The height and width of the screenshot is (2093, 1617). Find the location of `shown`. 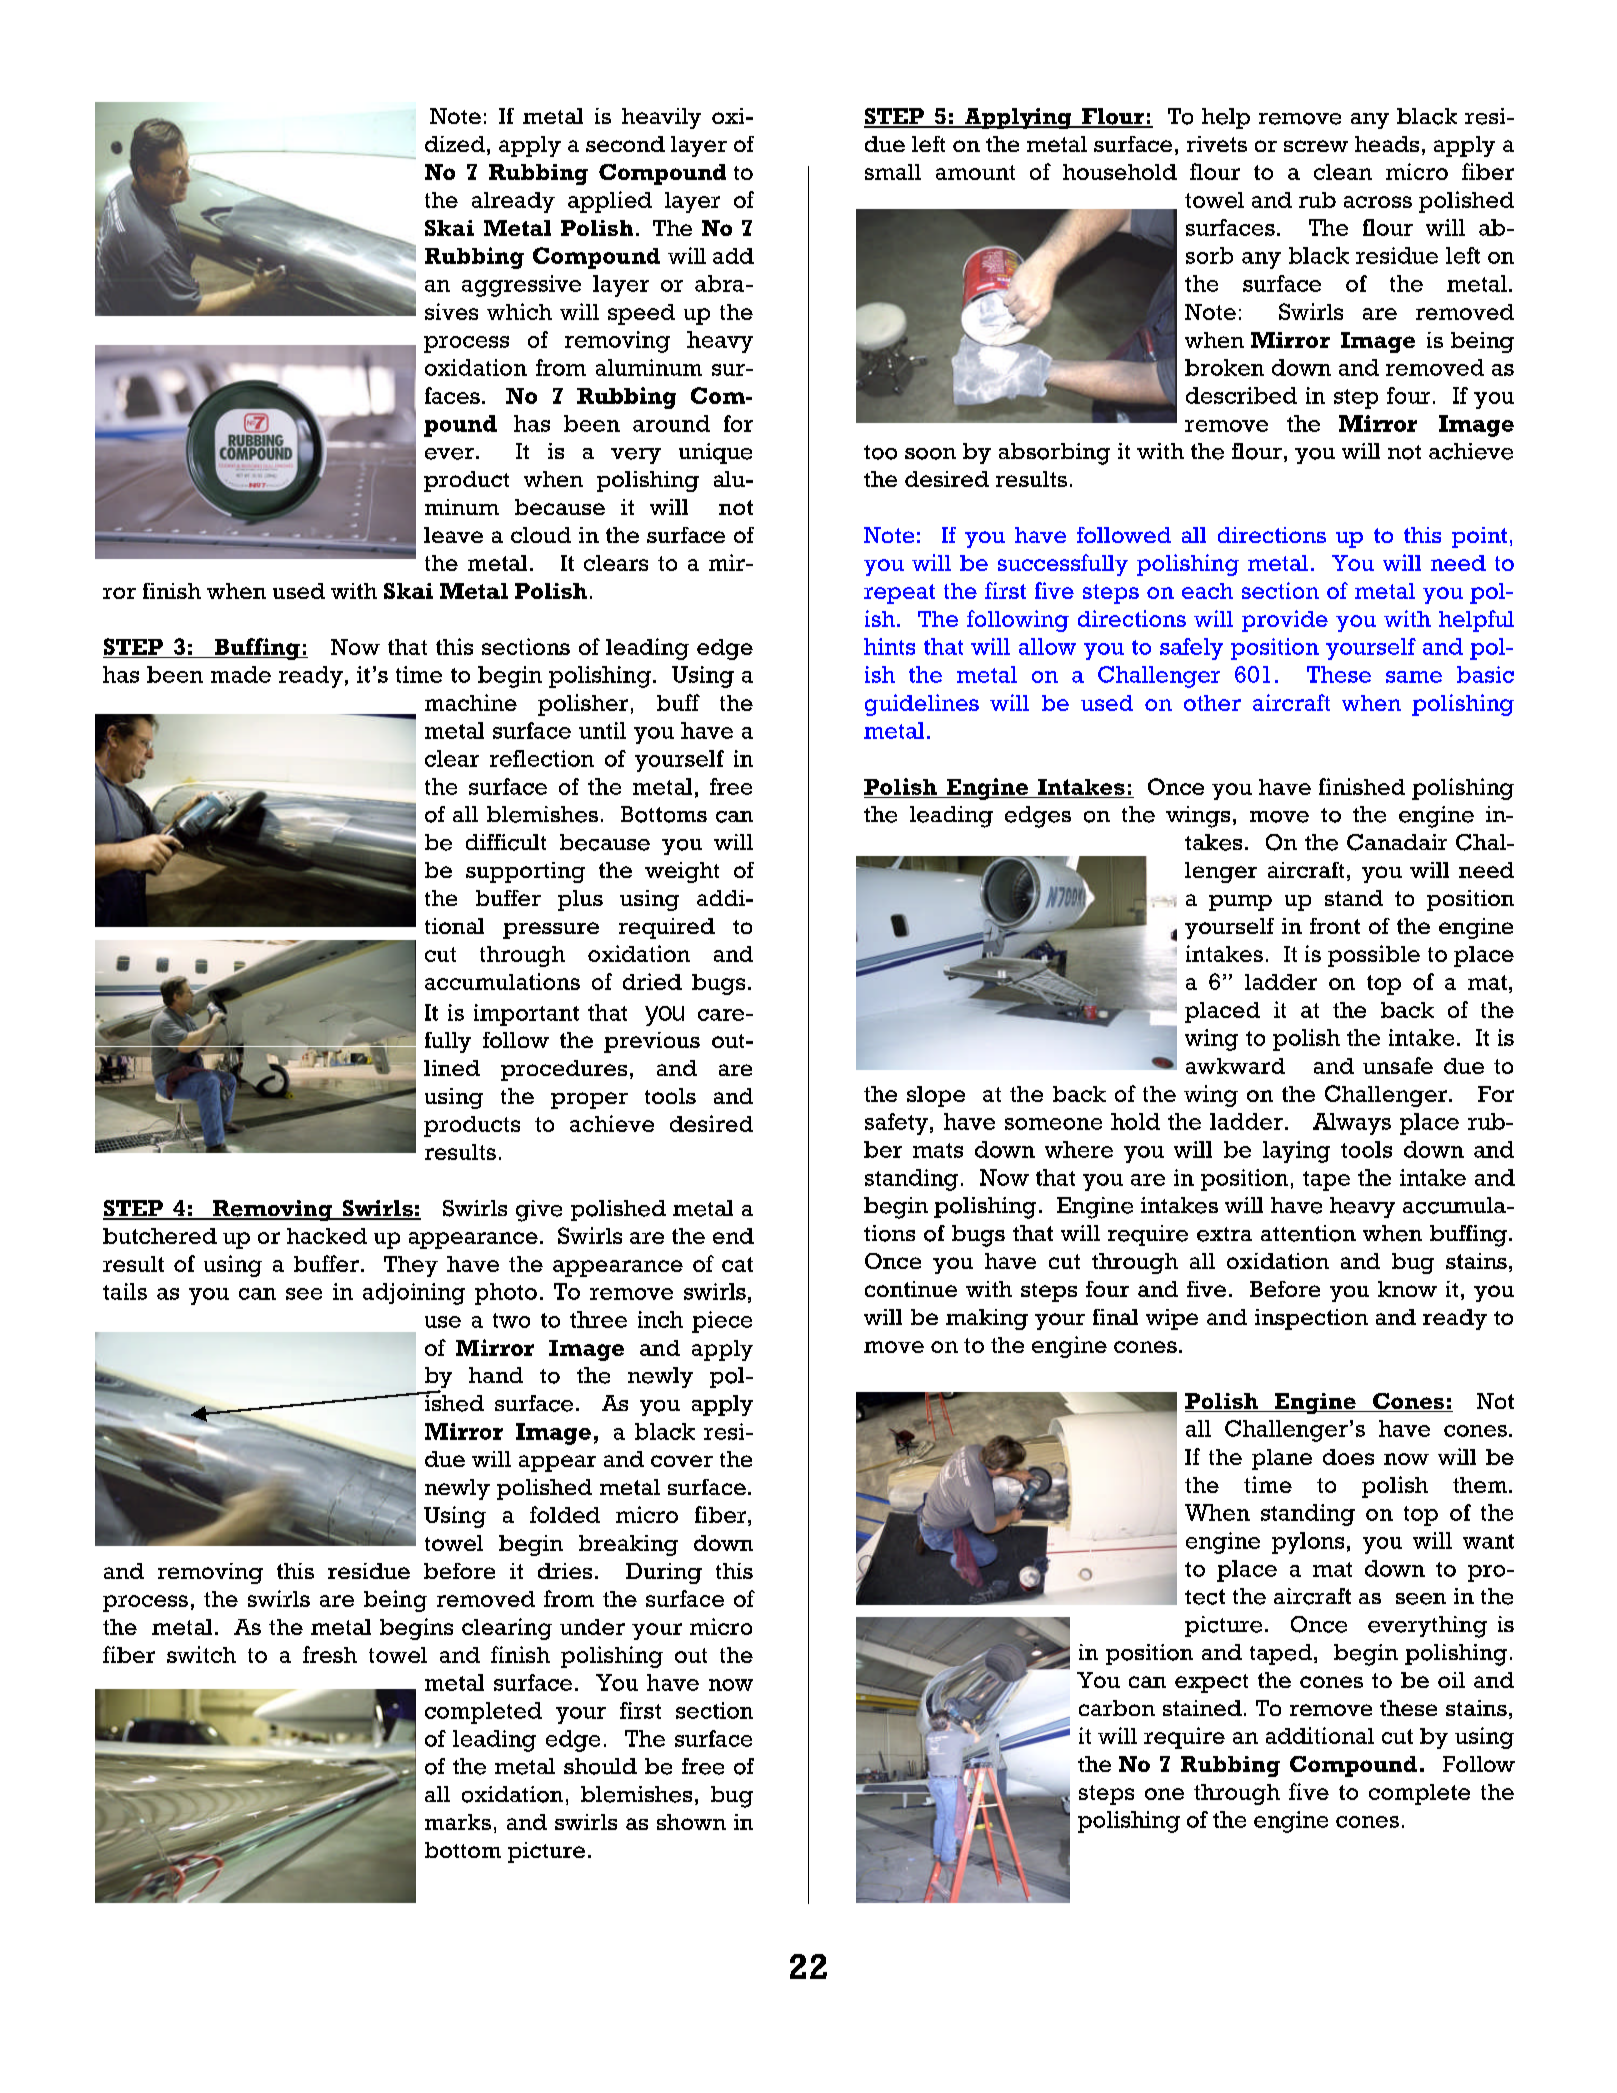

shown is located at coordinates (691, 1822).
